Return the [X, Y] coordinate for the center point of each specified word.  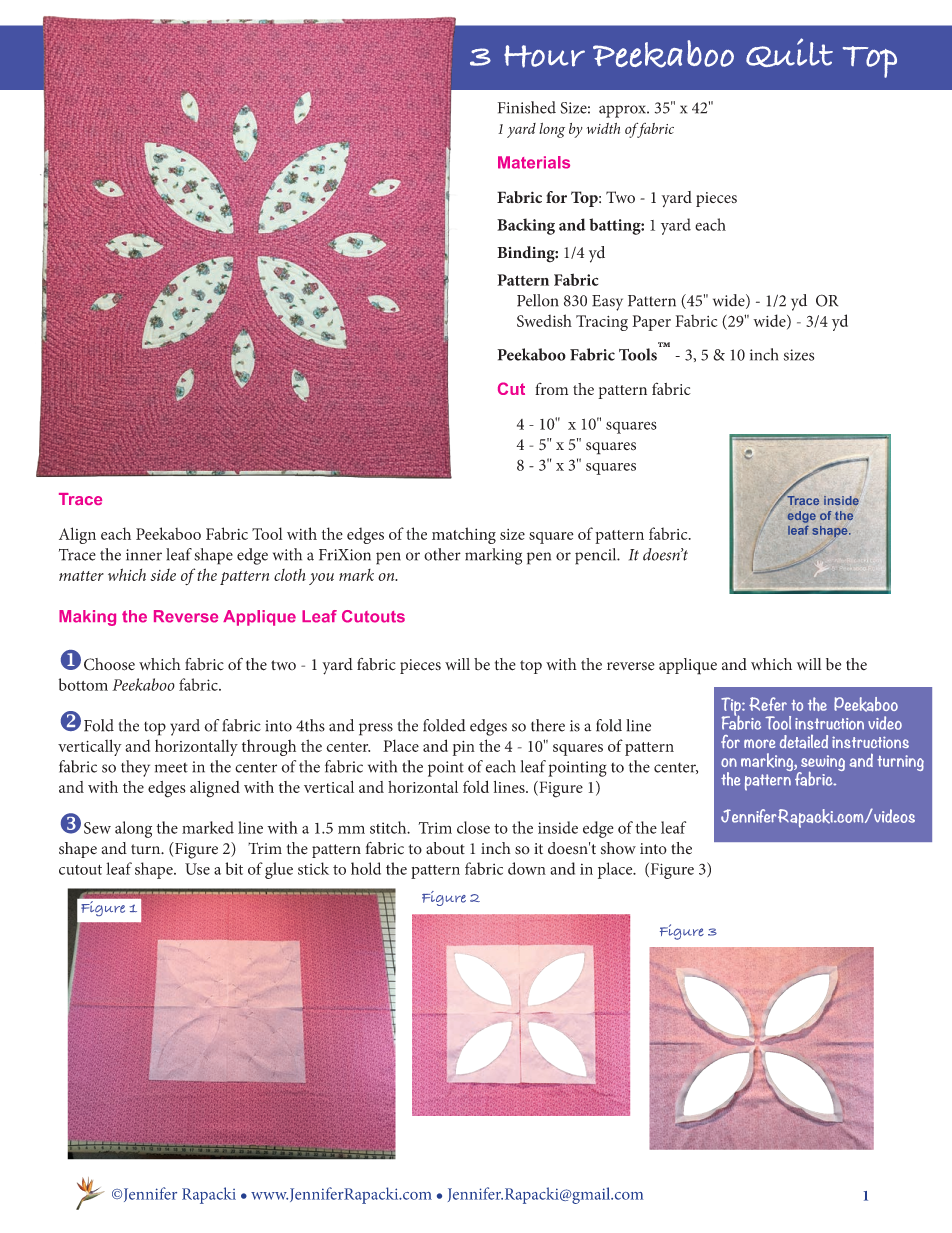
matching [464, 535]
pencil [597, 556]
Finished [527, 107]
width [603, 128]
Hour [544, 56]
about [445, 848]
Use [197, 869]
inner [144, 555]
